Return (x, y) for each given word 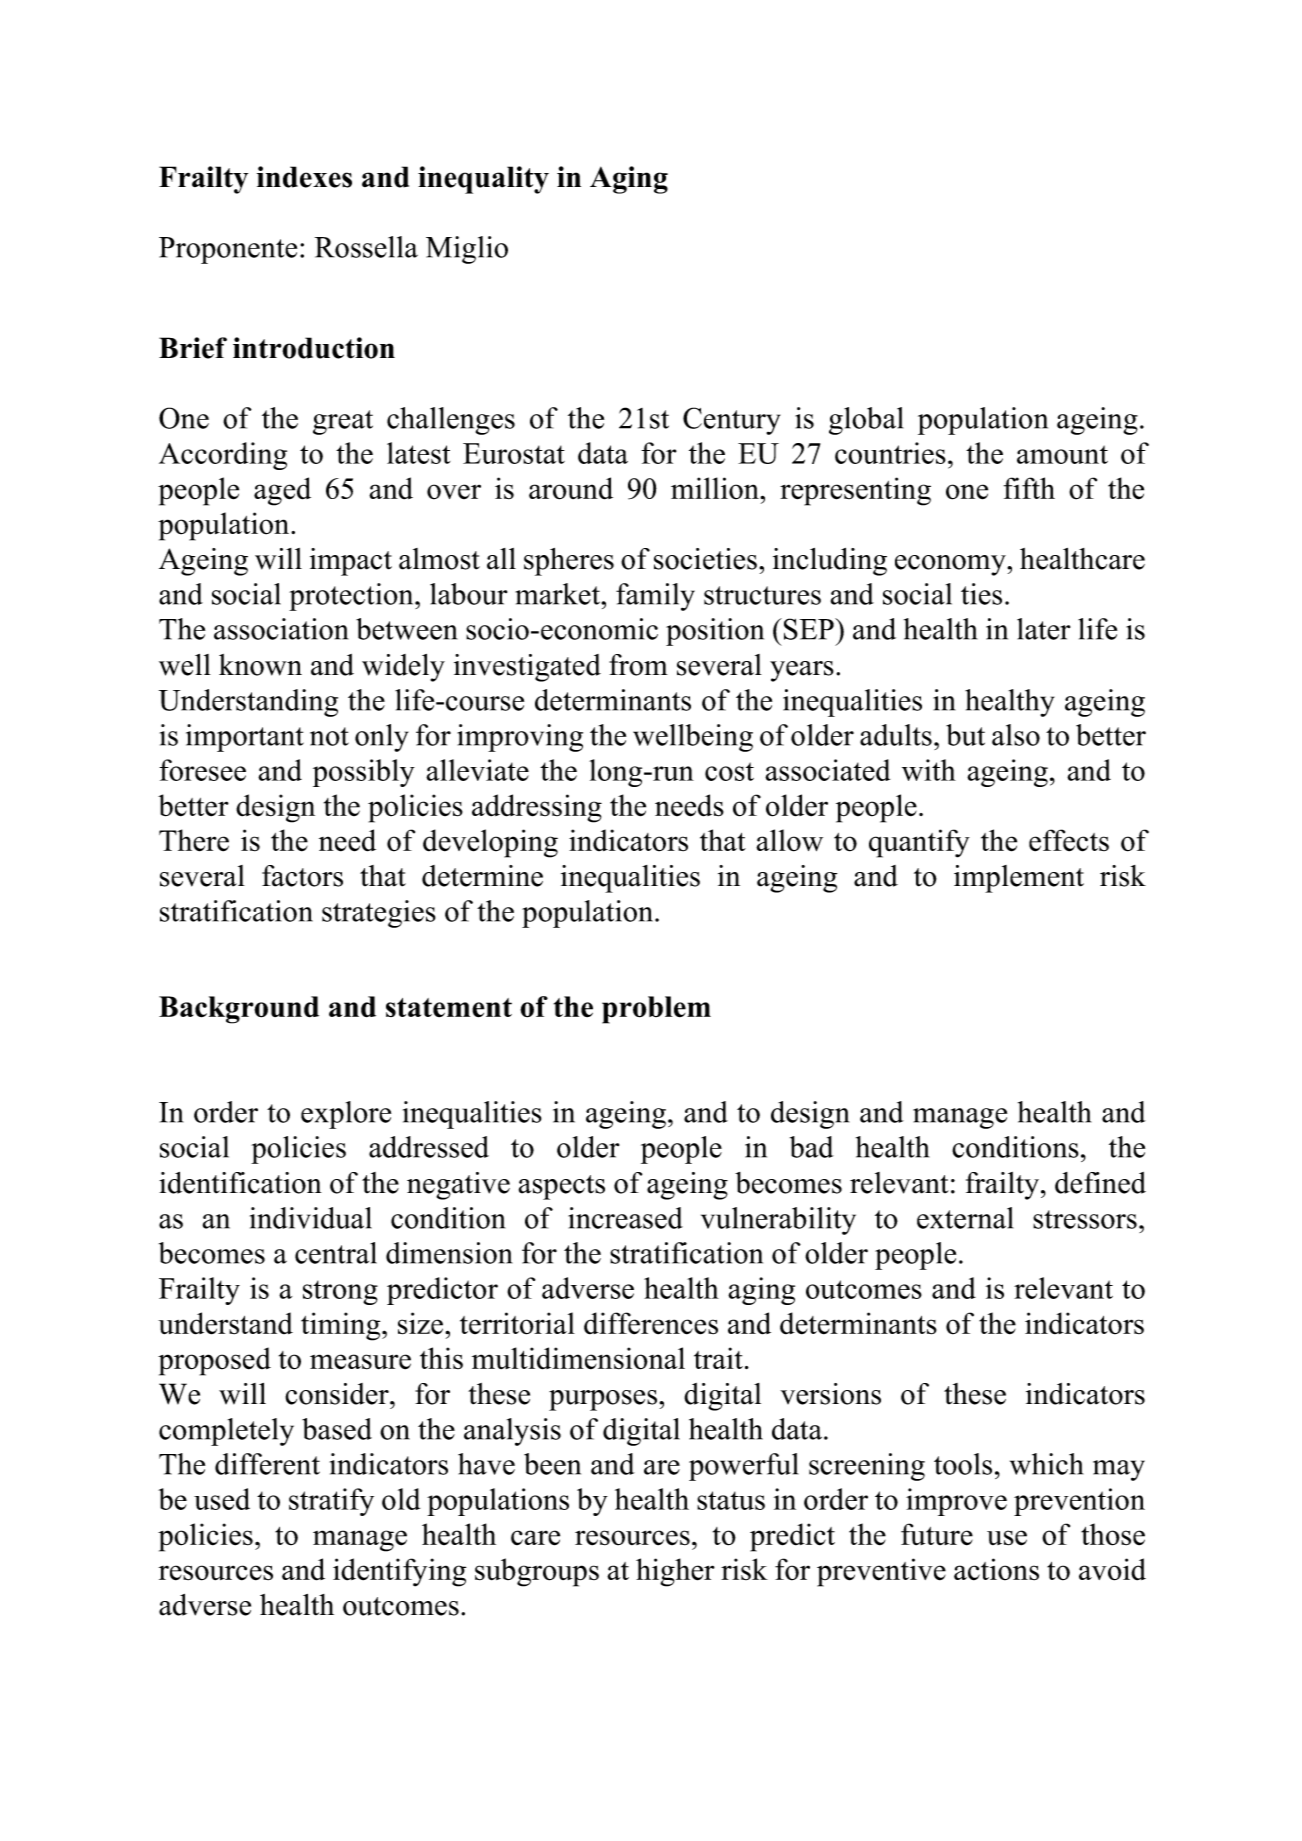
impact (351, 562)
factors (302, 876)
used (222, 1499)
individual (311, 1218)
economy (951, 565)
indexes (304, 177)
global (866, 421)
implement (1019, 879)
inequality (483, 180)
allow (789, 840)
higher (675, 1572)
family (655, 597)
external (965, 1218)
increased (625, 1218)
